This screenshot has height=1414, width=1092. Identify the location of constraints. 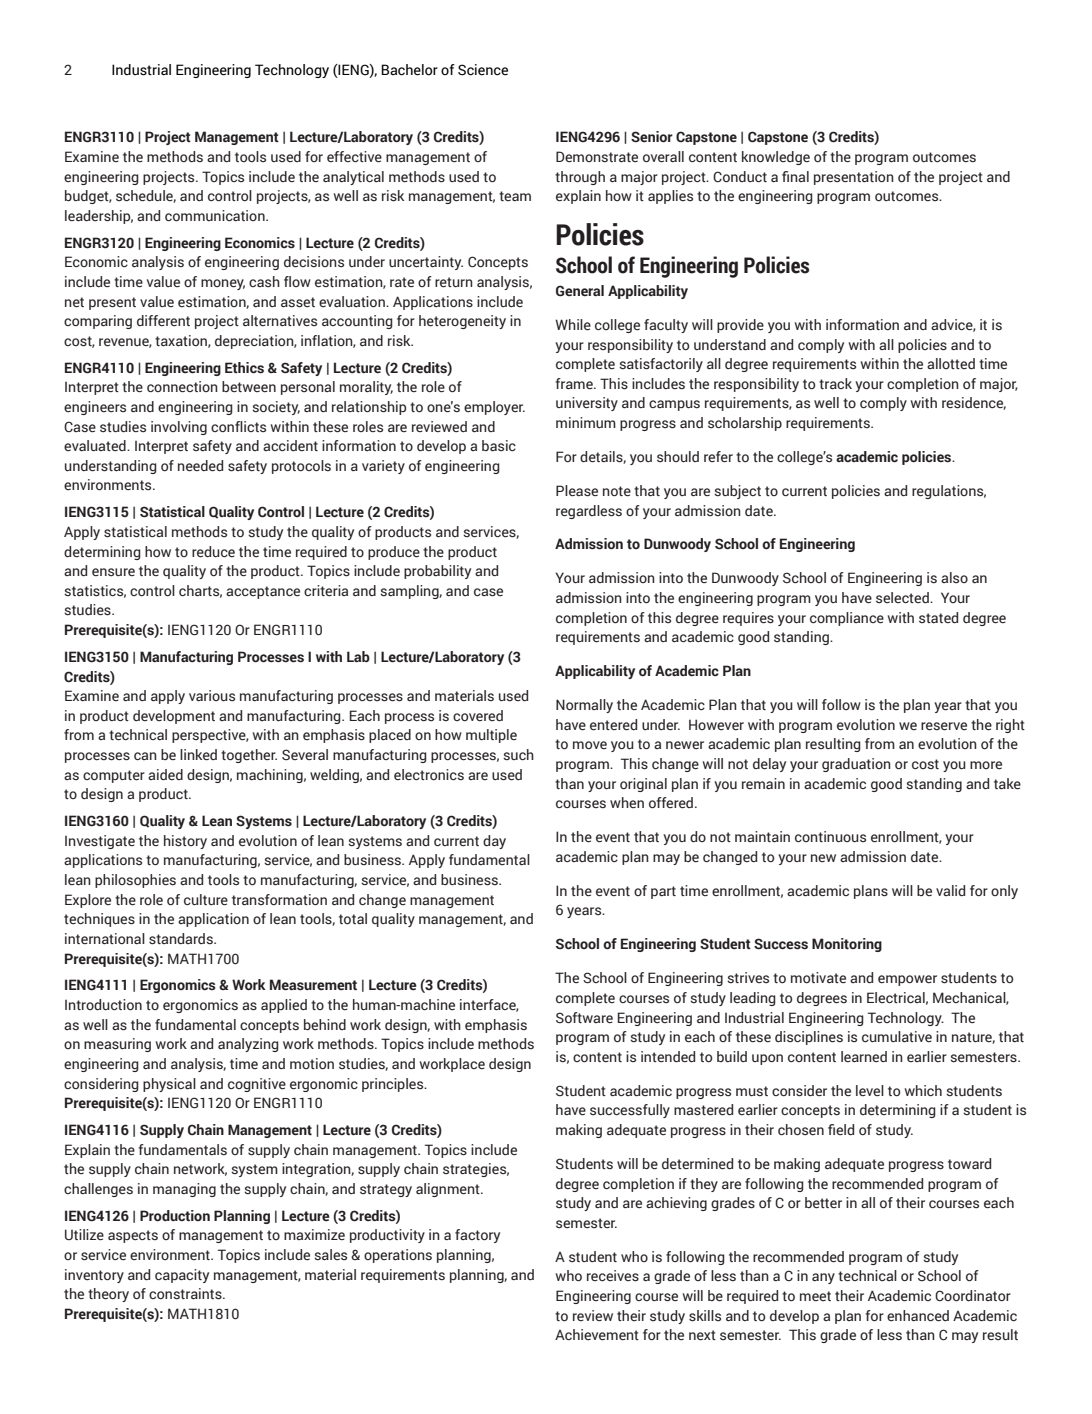
(186, 1294).
